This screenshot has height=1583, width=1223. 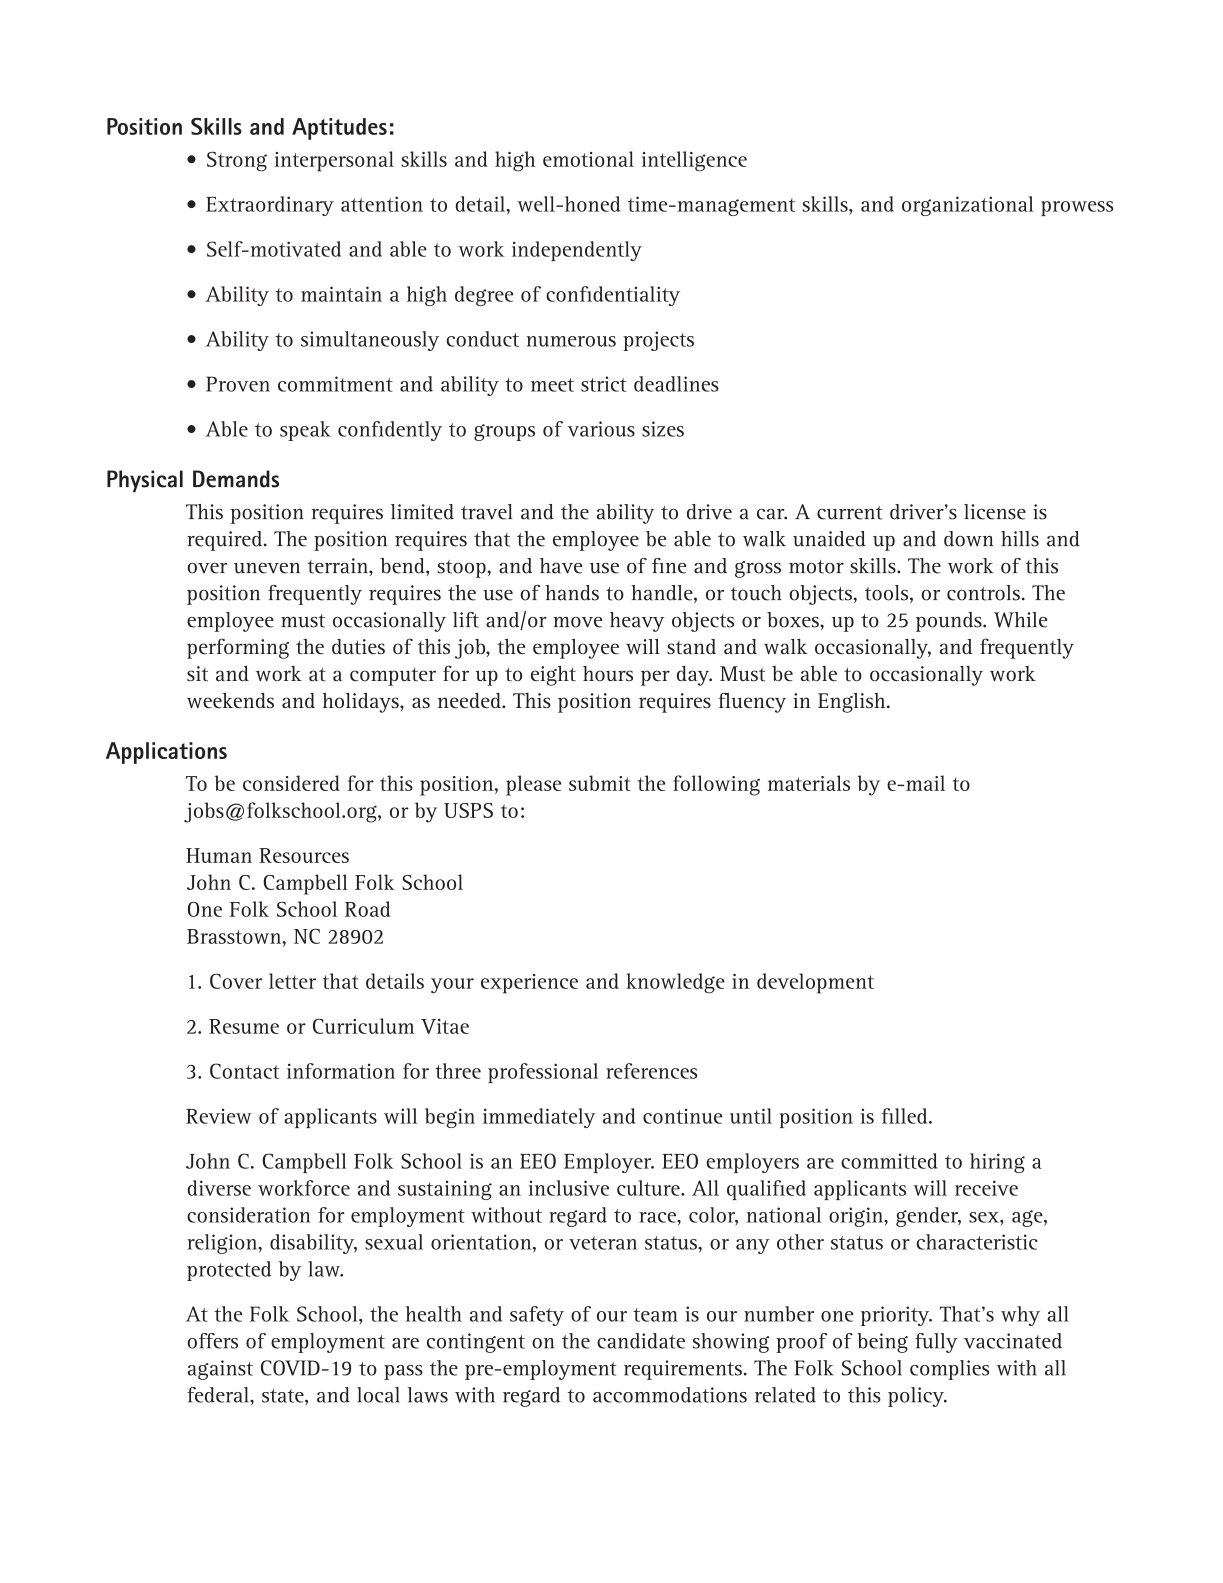 I want to click on Strong, so click(x=237, y=161).
